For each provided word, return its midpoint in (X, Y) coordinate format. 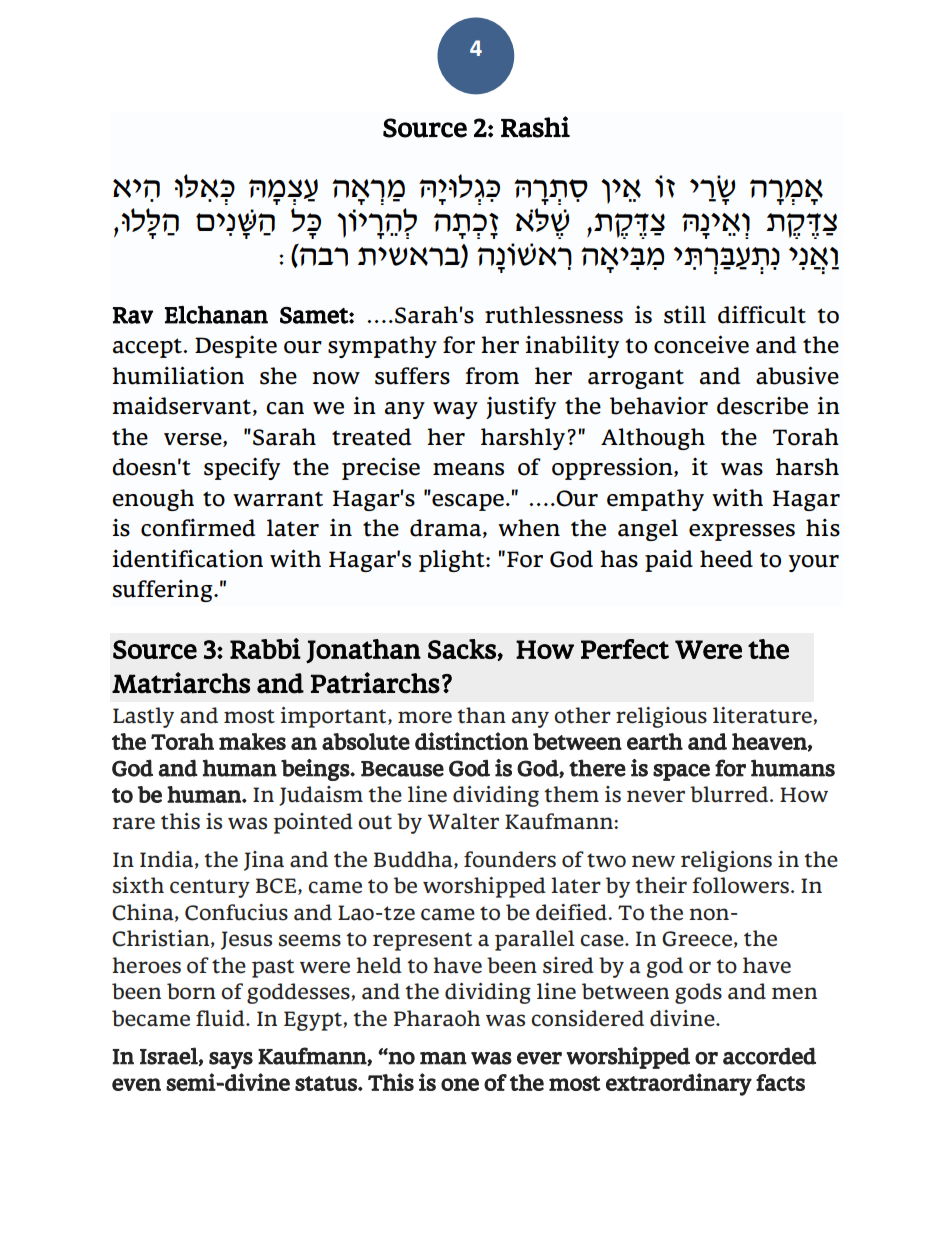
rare (133, 823)
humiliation (178, 375)
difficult (762, 314)
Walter (463, 821)
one (460, 1084)
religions (726, 861)
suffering (164, 590)
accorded (769, 1056)
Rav (133, 315)
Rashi (535, 127)
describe (762, 405)
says (231, 1060)
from (492, 376)
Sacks (462, 649)
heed (726, 559)
